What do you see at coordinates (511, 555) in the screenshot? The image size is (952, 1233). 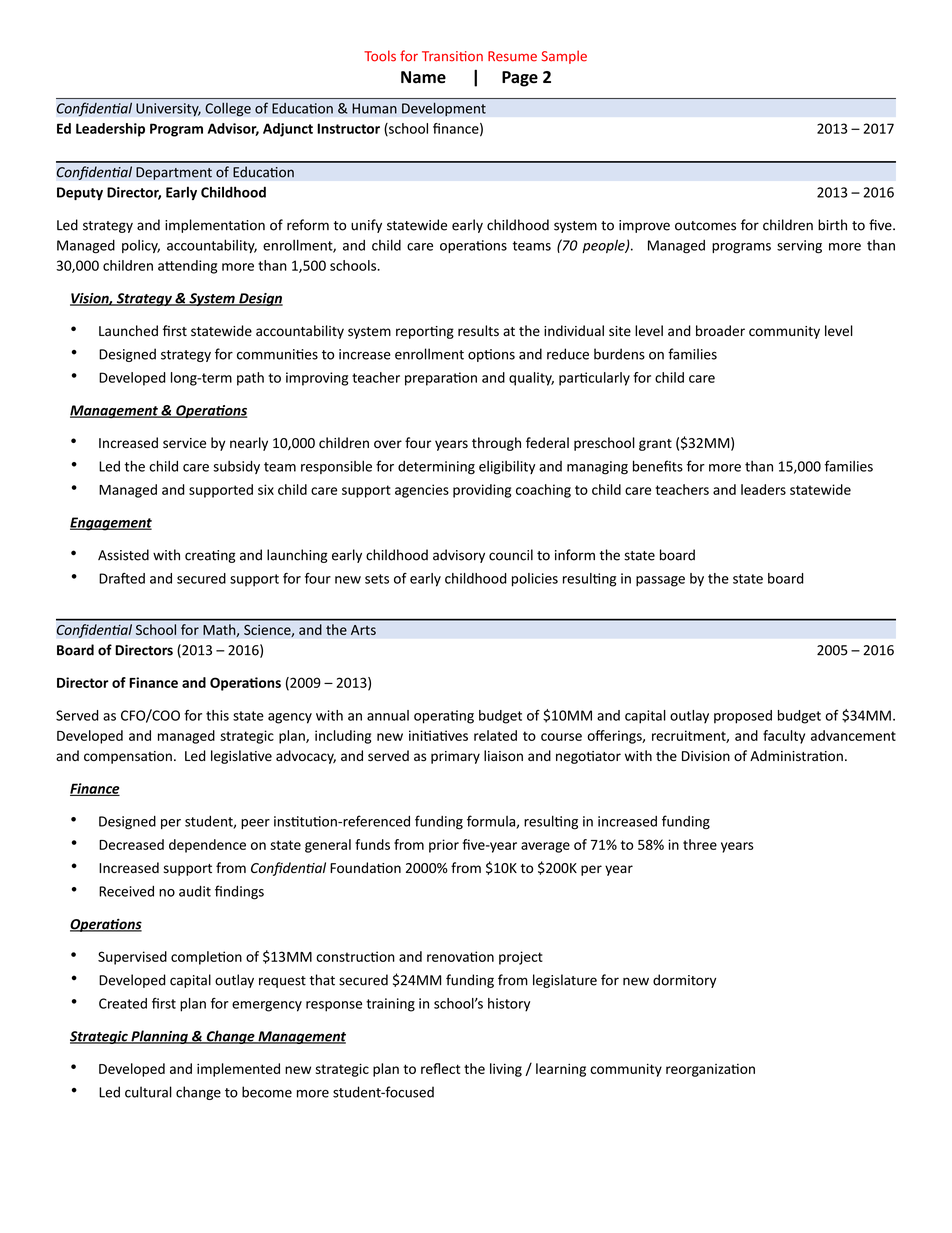 I see `council` at bounding box center [511, 555].
